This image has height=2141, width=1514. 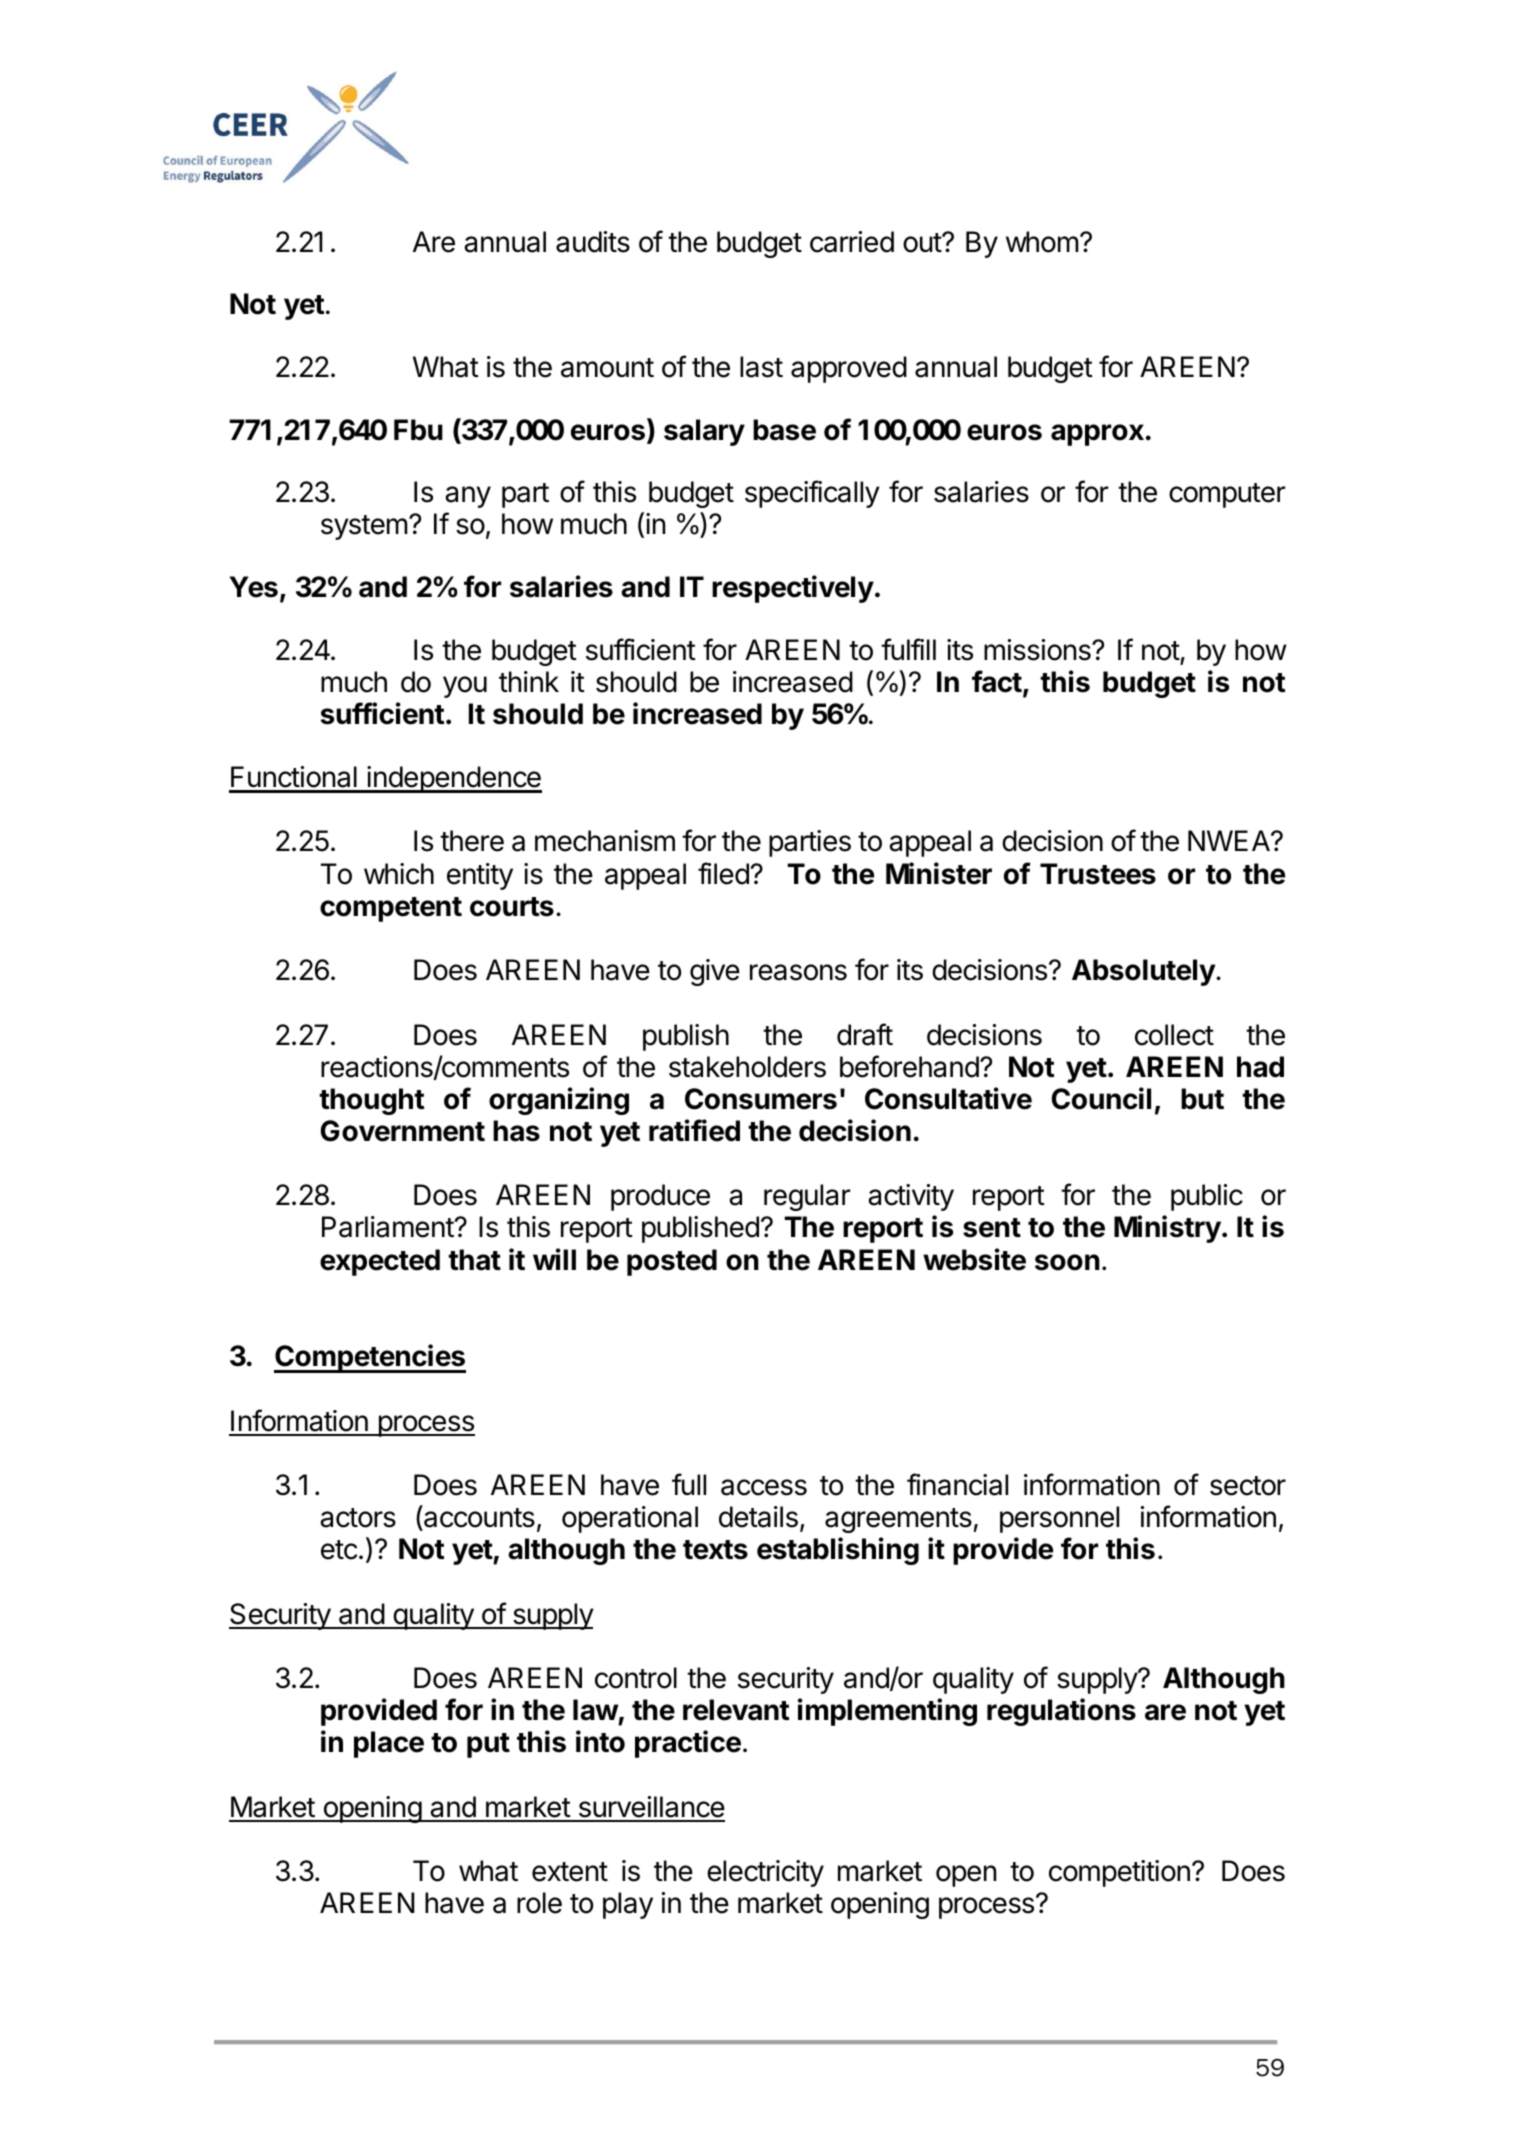 I want to click on thought, so click(x=371, y=1101).
